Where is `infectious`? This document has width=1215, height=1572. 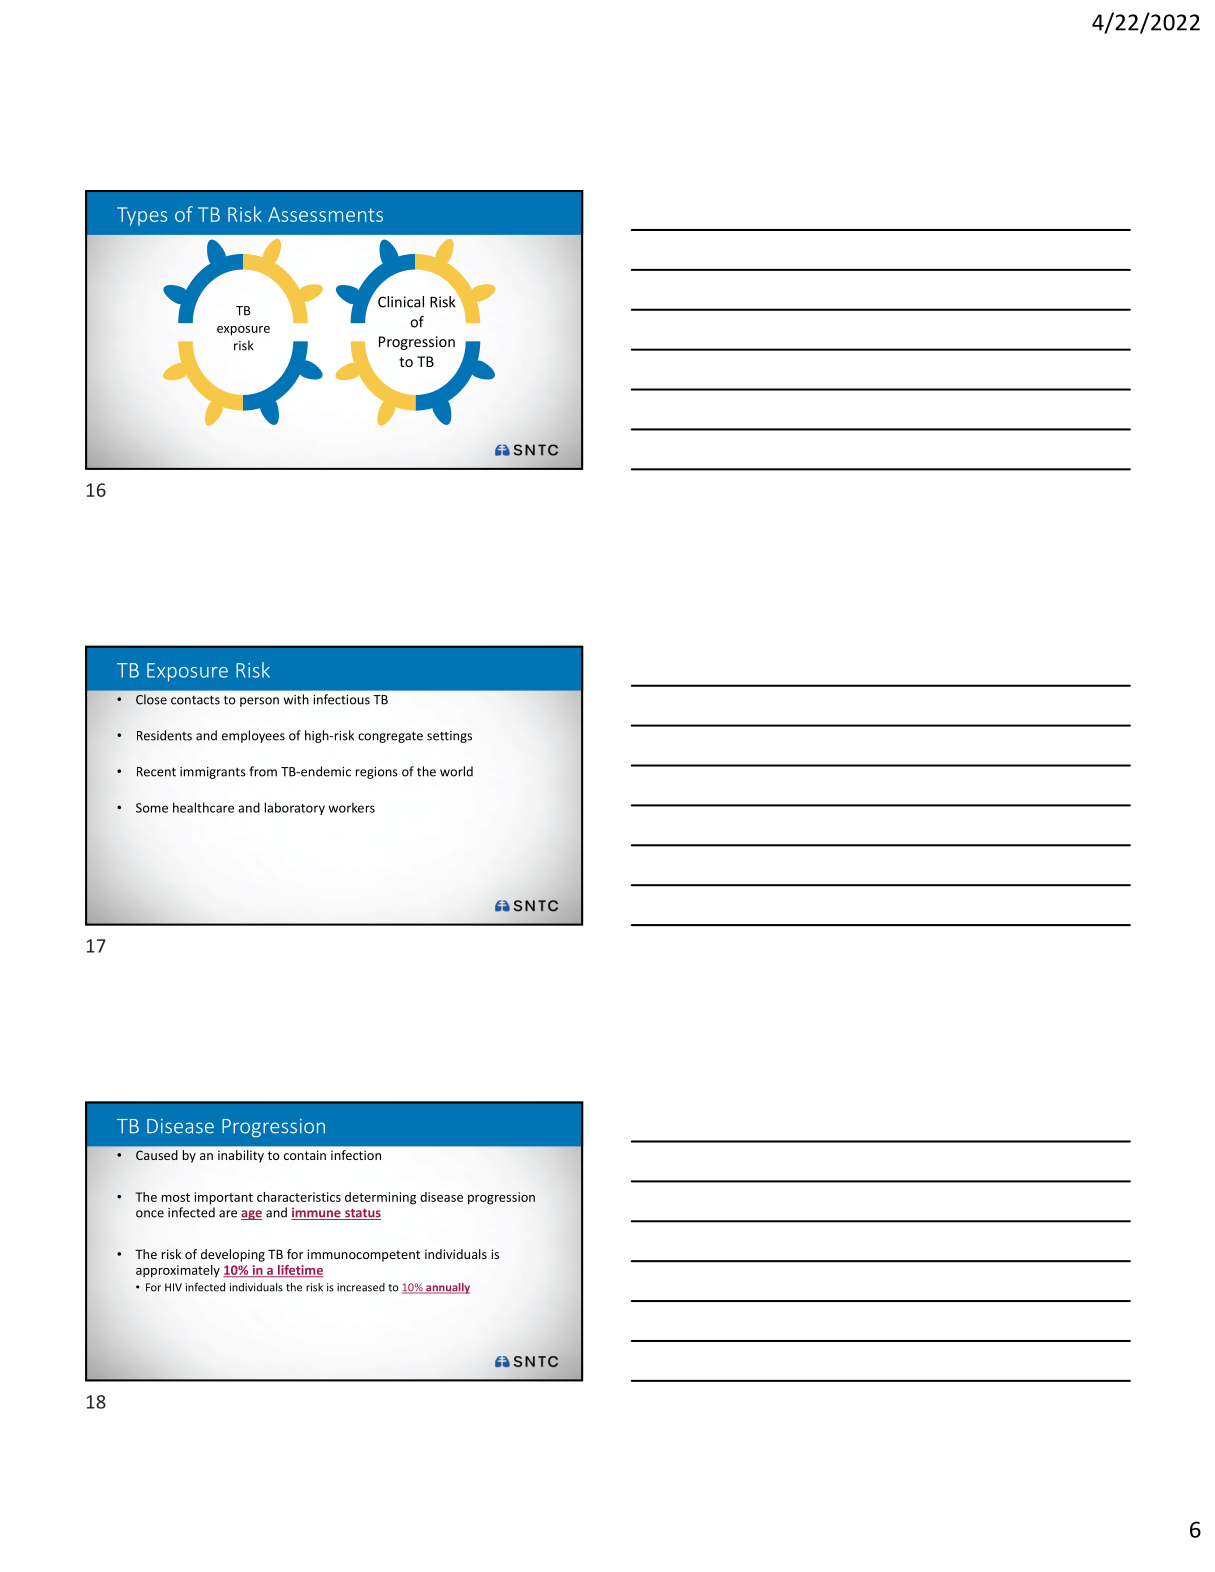
infectious is located at coordinates (341, 699).
